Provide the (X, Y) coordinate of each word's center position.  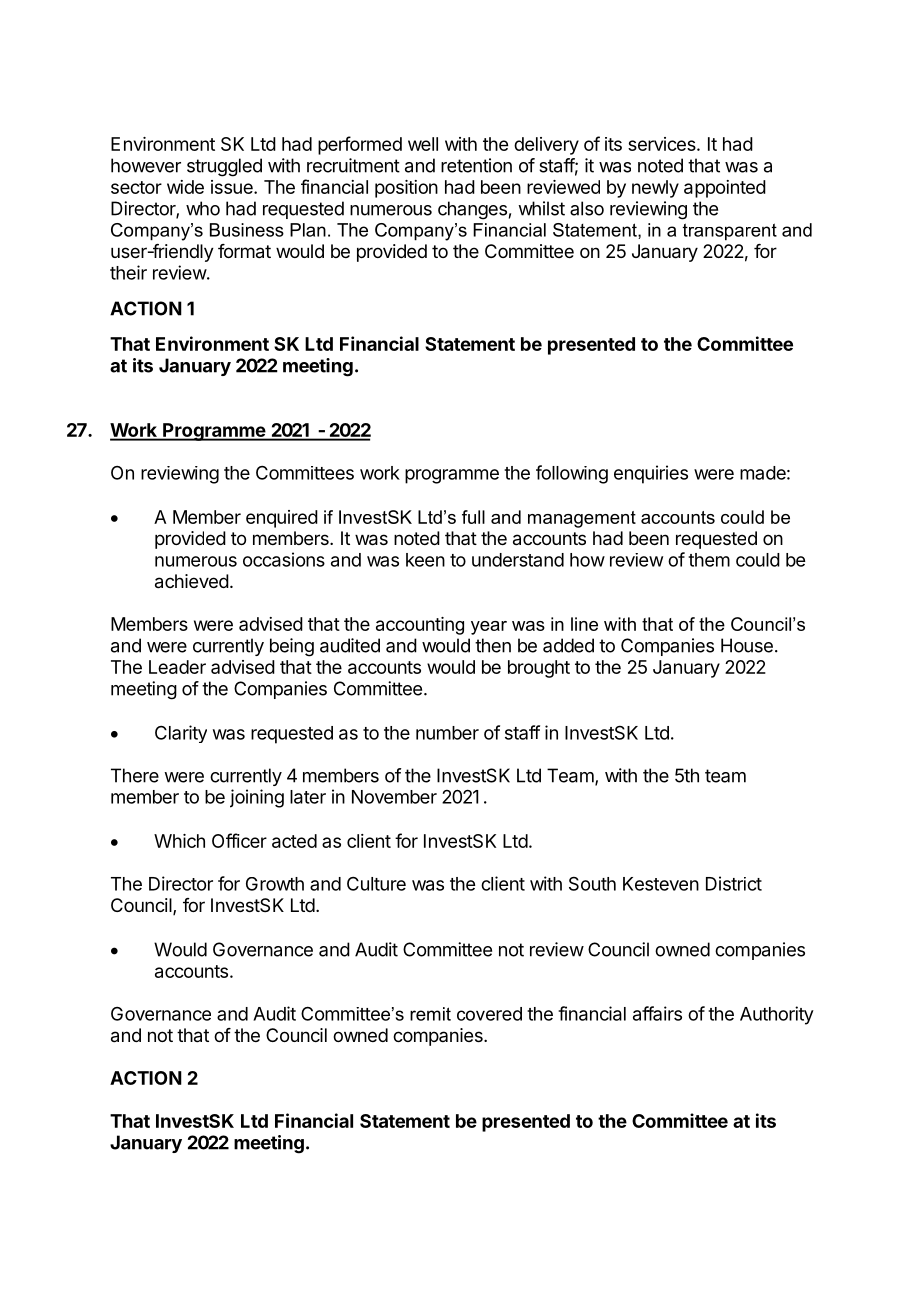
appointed (725, 189)
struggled (224, 167)
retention (476, 165)
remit (430, 1014)
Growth (275, 884)
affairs (657, 1013)
